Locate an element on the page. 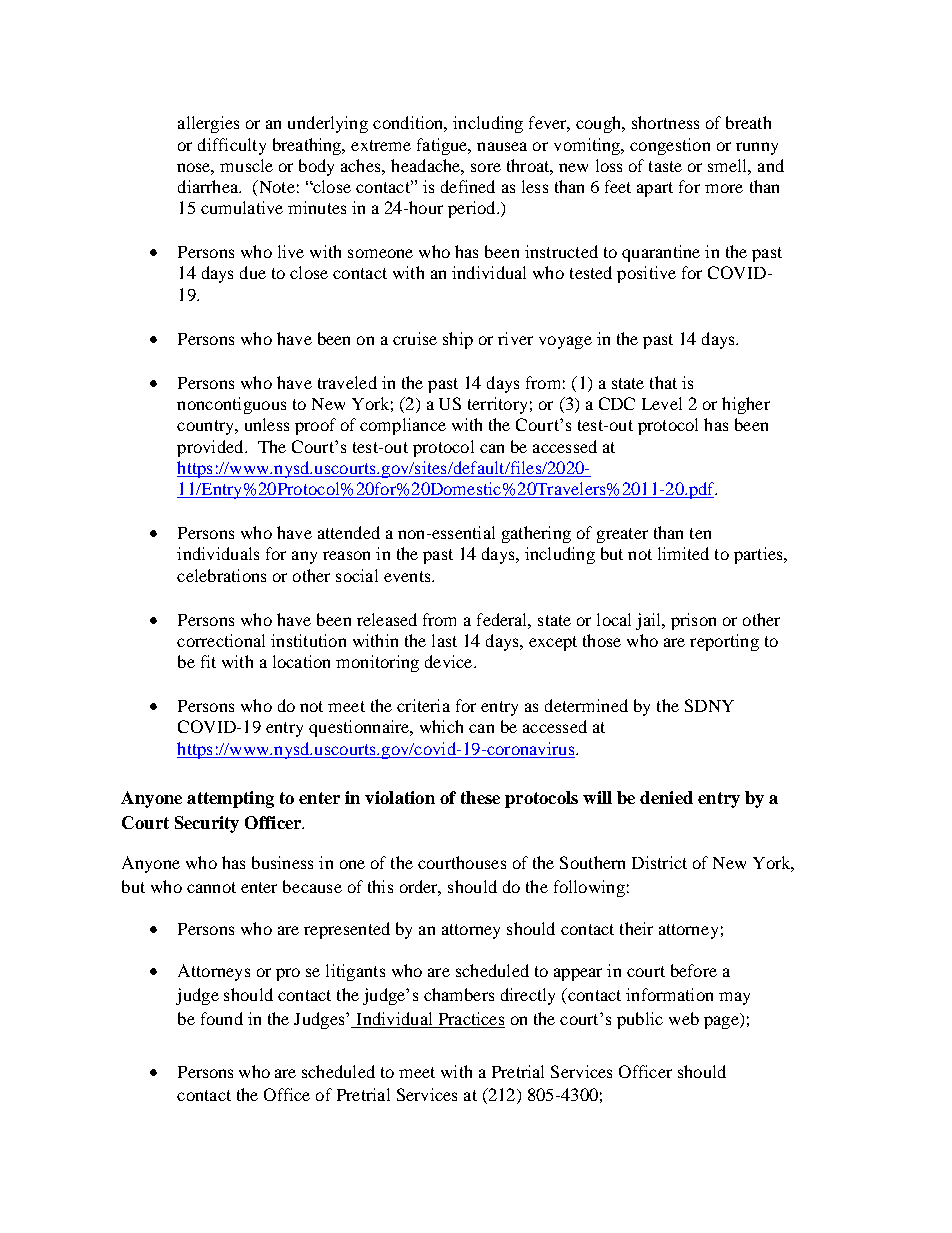 The image size is (952, 1233). territory is located at coordinates (497, 405).
